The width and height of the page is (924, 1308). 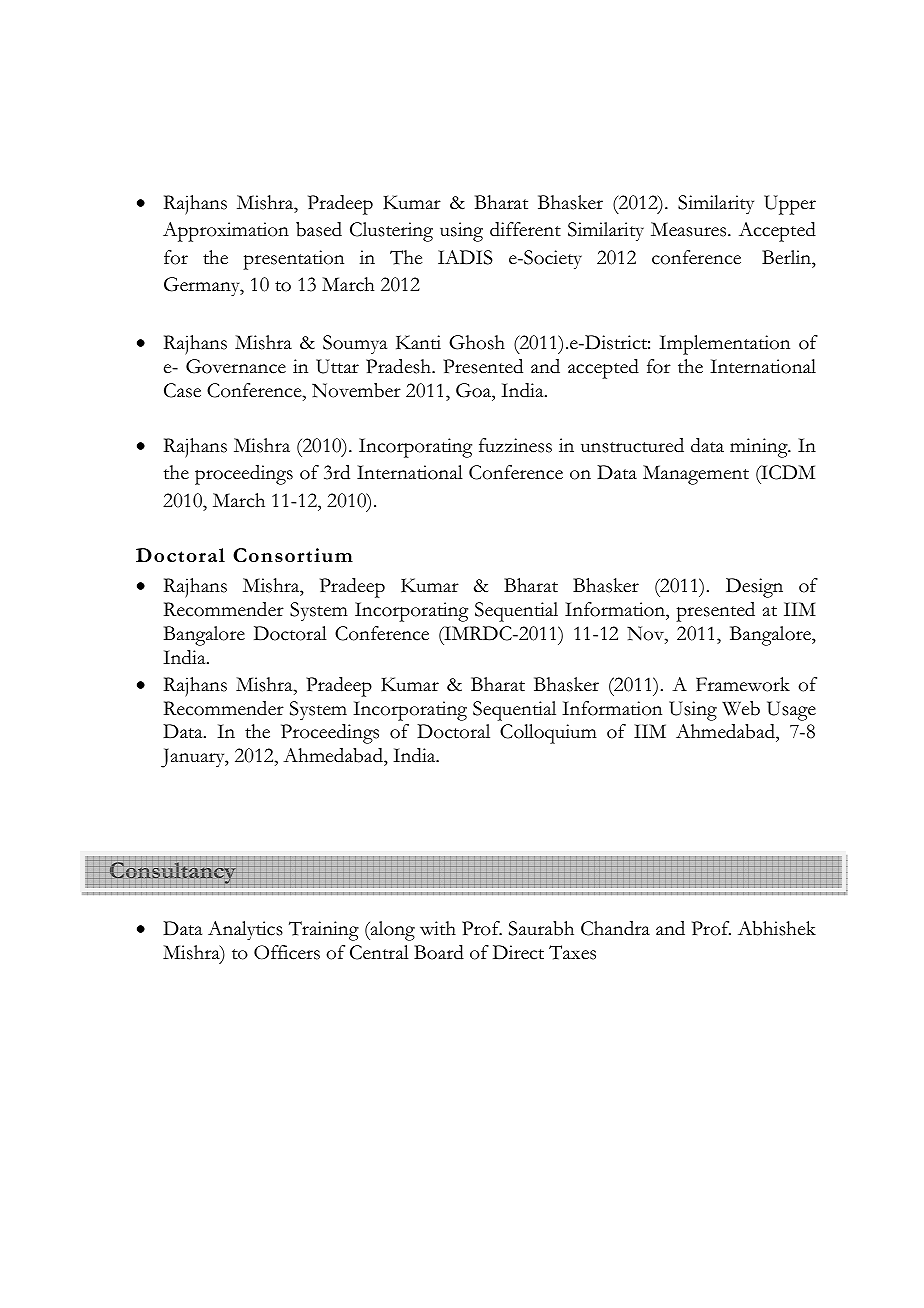 What do you see at coordinates (741, 708) in the page?
I see `Web` at bounding box center [741, 708].
